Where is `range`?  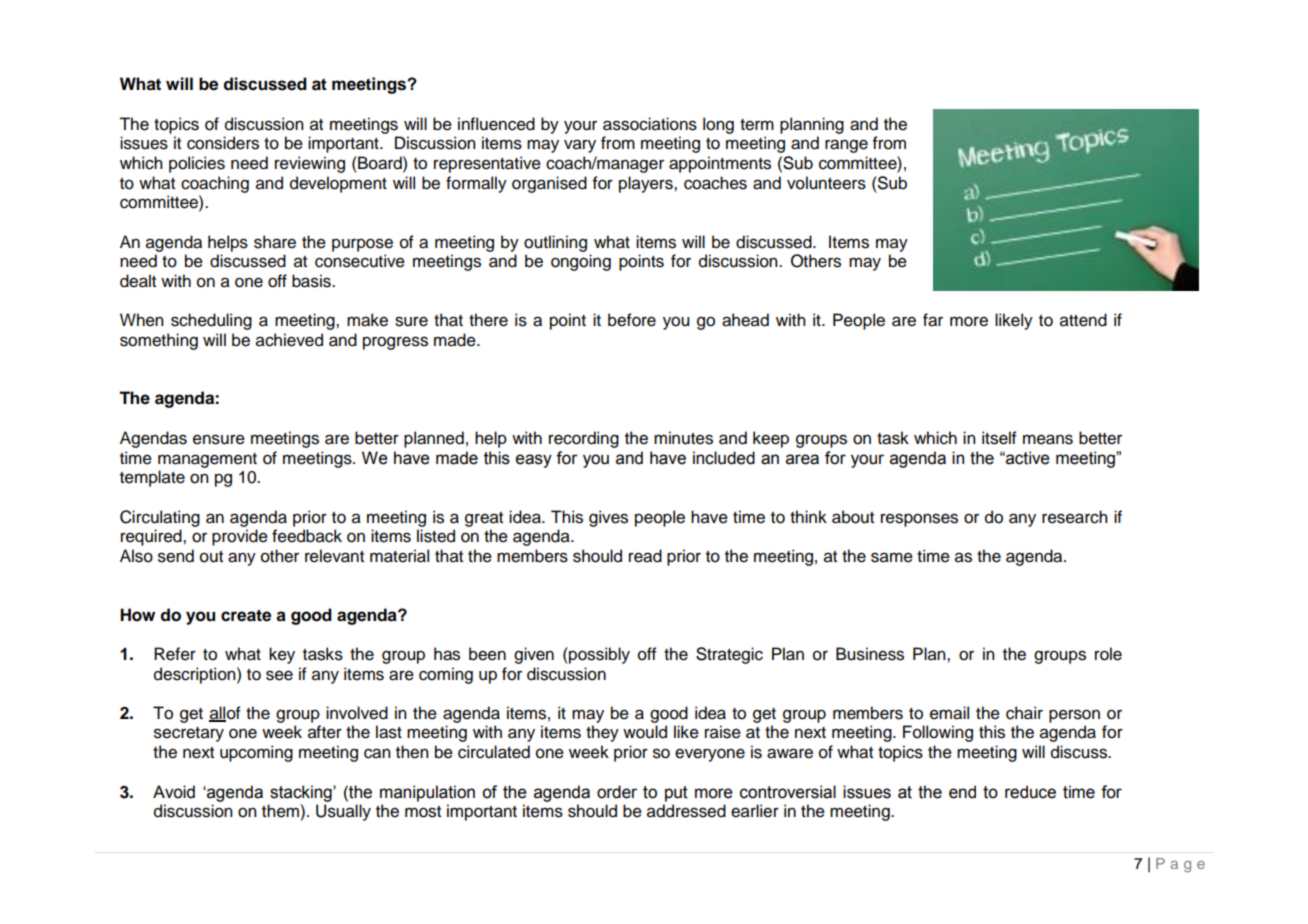 range is located at coordinates (846, 146).
